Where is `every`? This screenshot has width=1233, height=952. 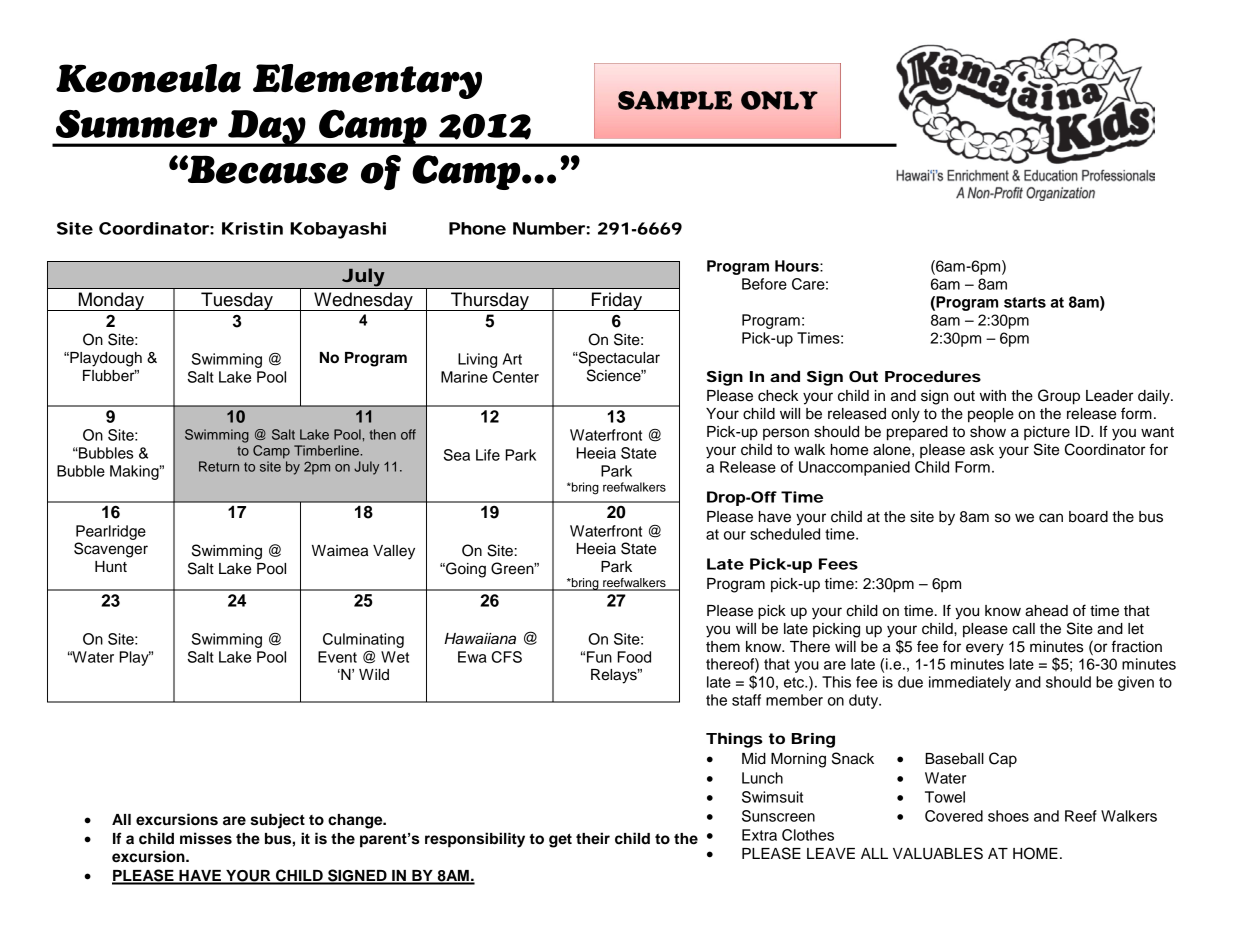 every is located at coordinates (985, 649).
